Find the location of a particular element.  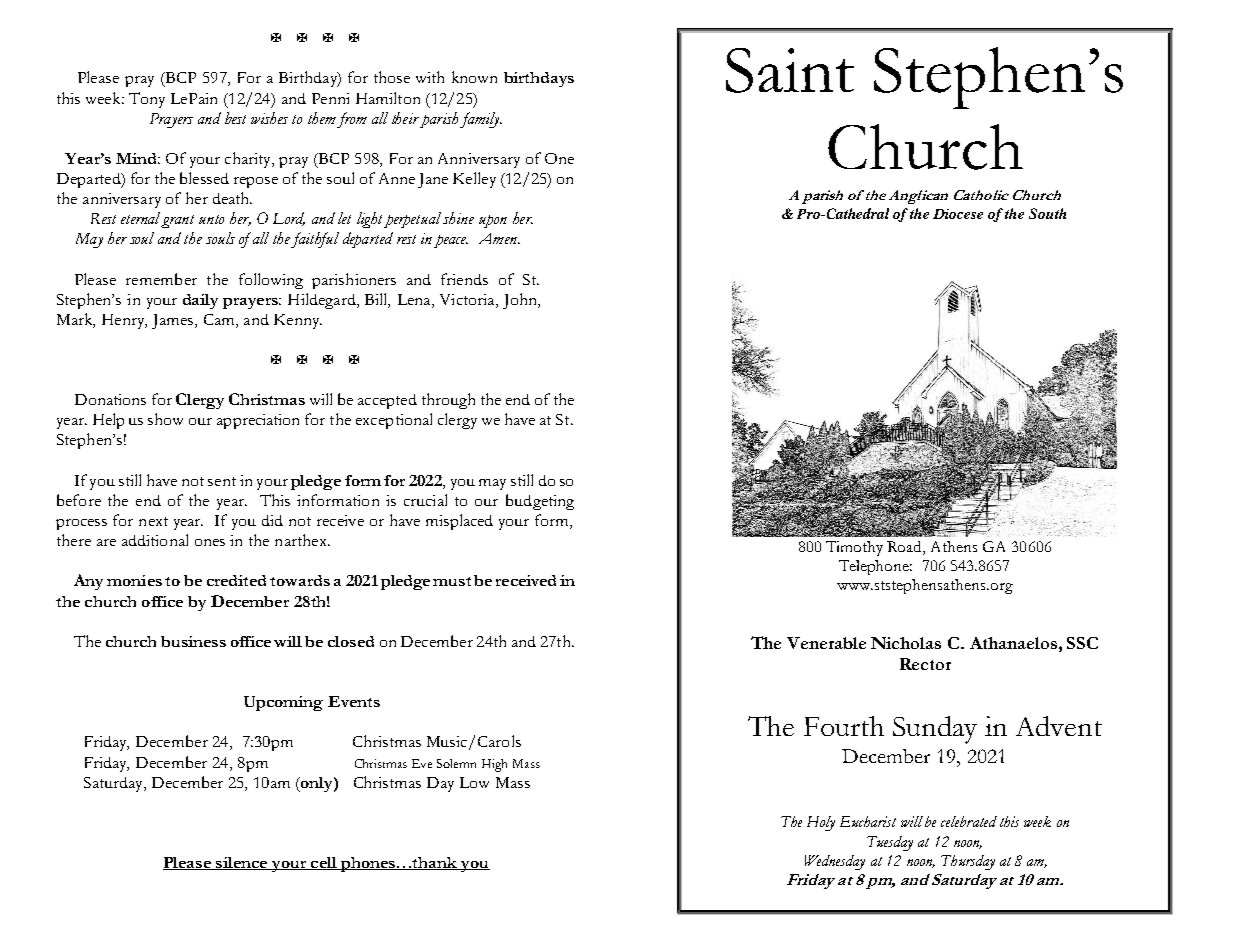

Tony is located at coordinates (147, 100).
